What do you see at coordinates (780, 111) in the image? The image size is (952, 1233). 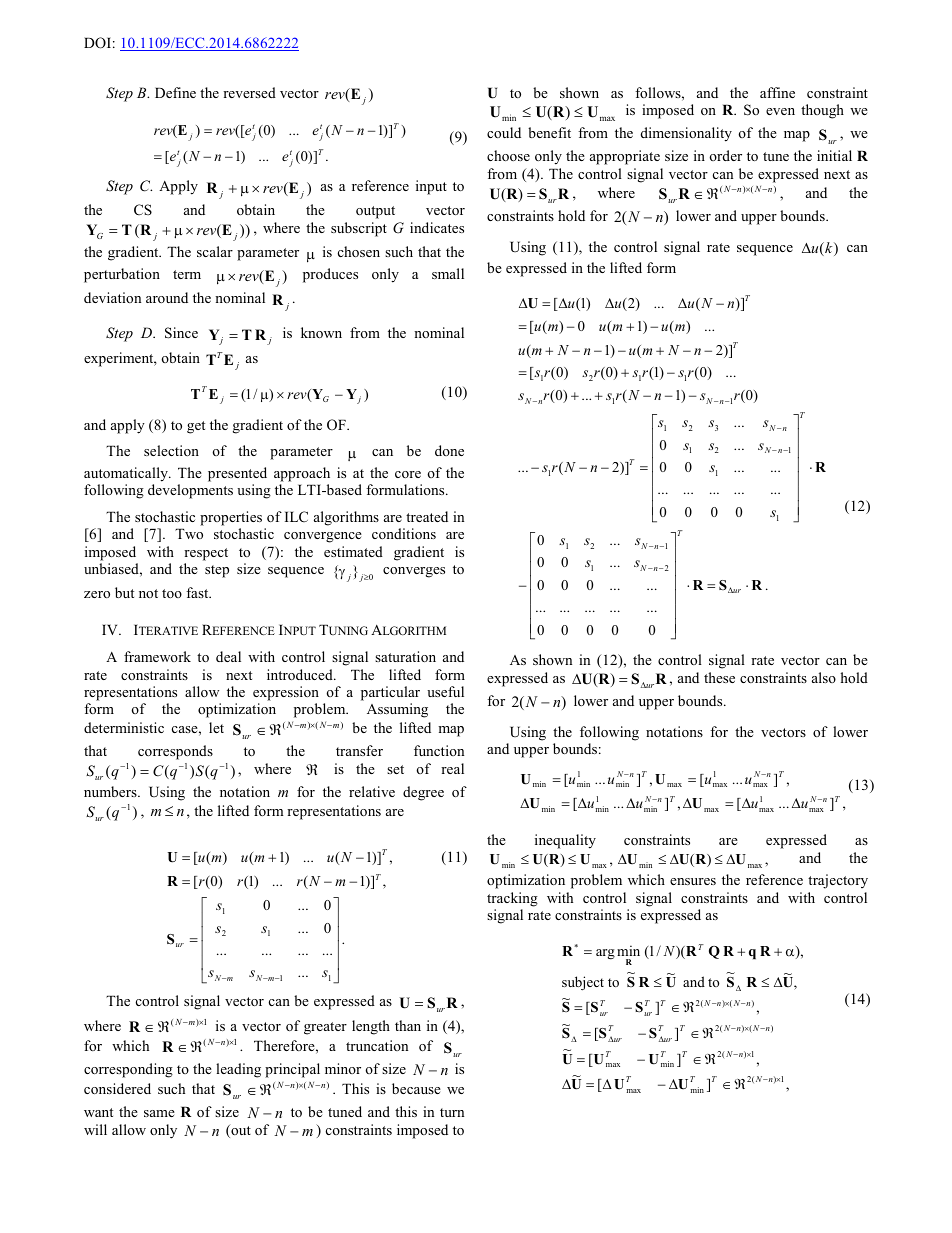 I see `even` at bounding box center [780, 111].
